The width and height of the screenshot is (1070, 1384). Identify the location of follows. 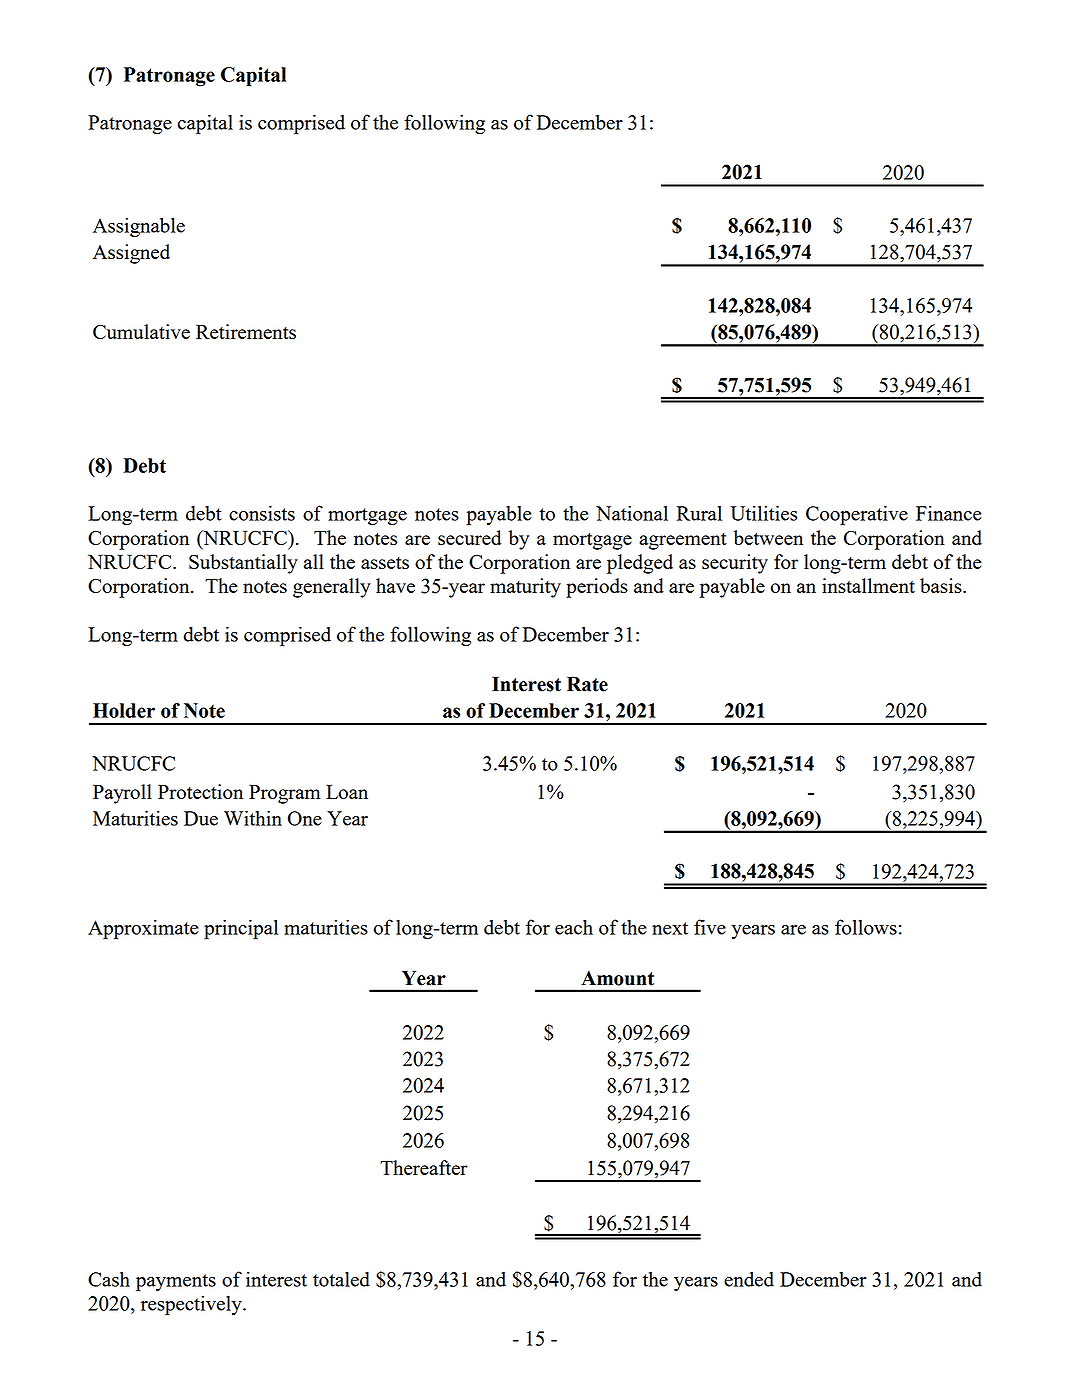
(866, 927).
